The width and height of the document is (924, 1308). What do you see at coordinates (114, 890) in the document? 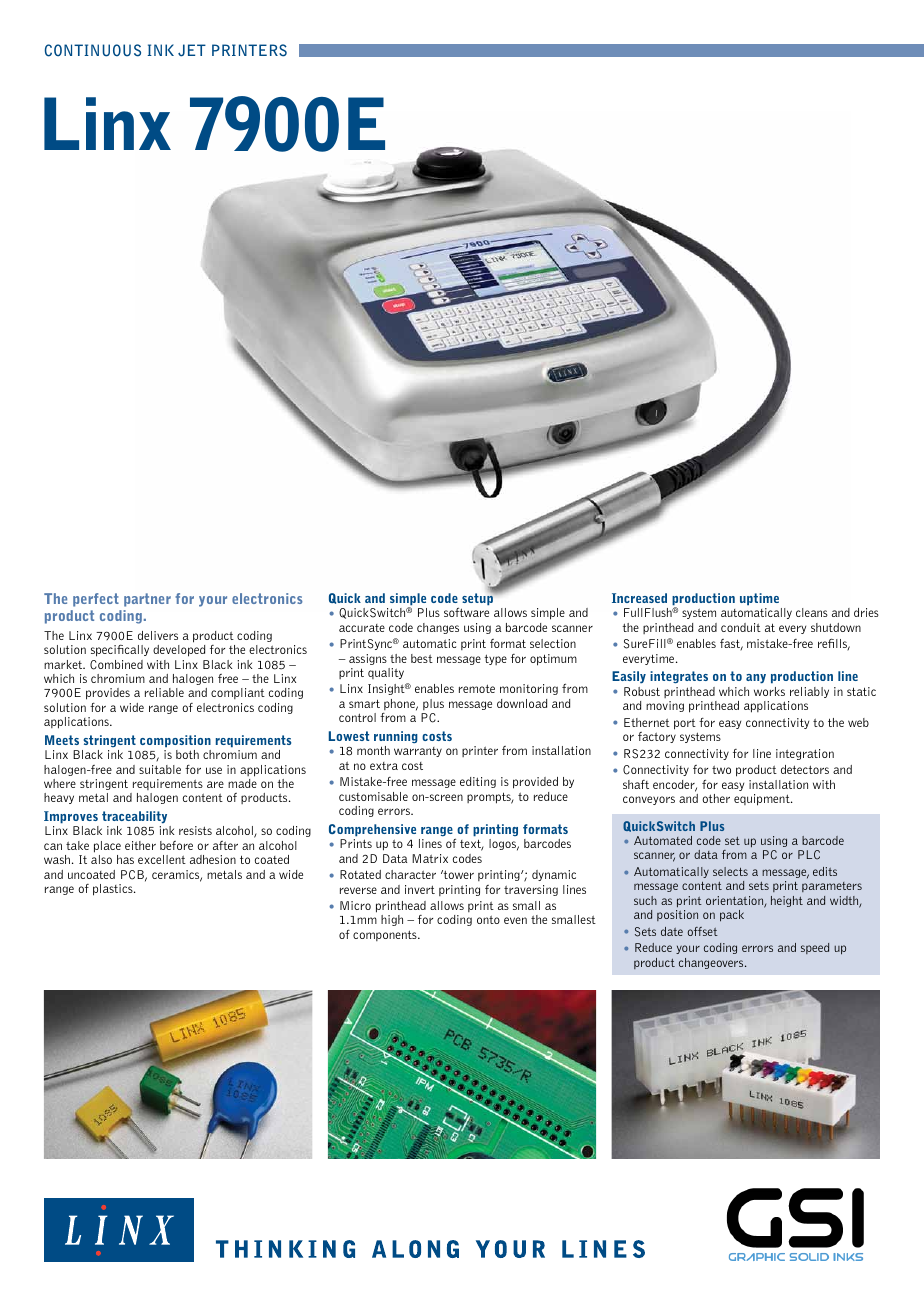
I see `plastics` at bounding box center [114, 890].
